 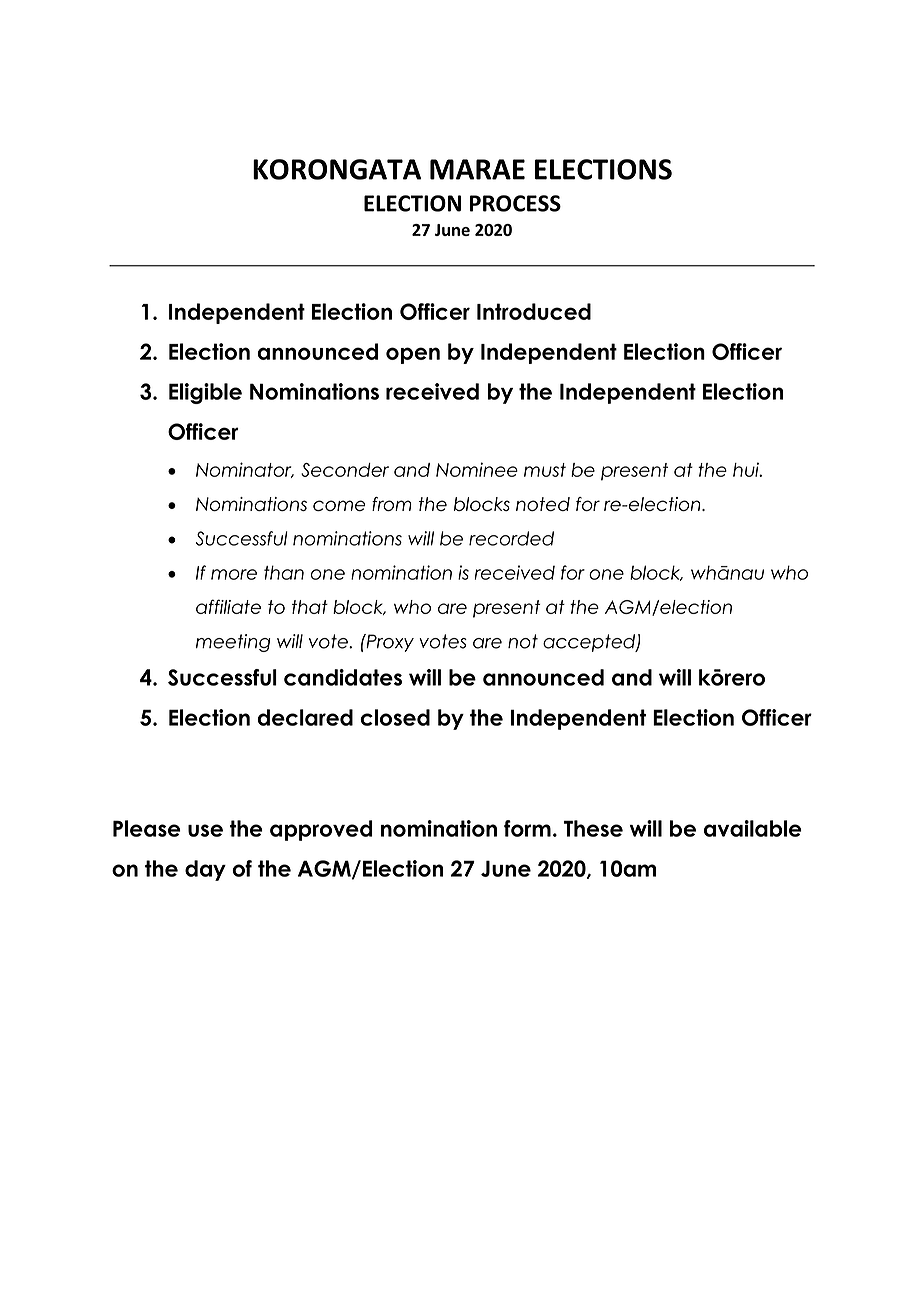 What do you see at coordinates (515, 203) in the document?
I see `PROCESS` at bounding box center [515, 203].
